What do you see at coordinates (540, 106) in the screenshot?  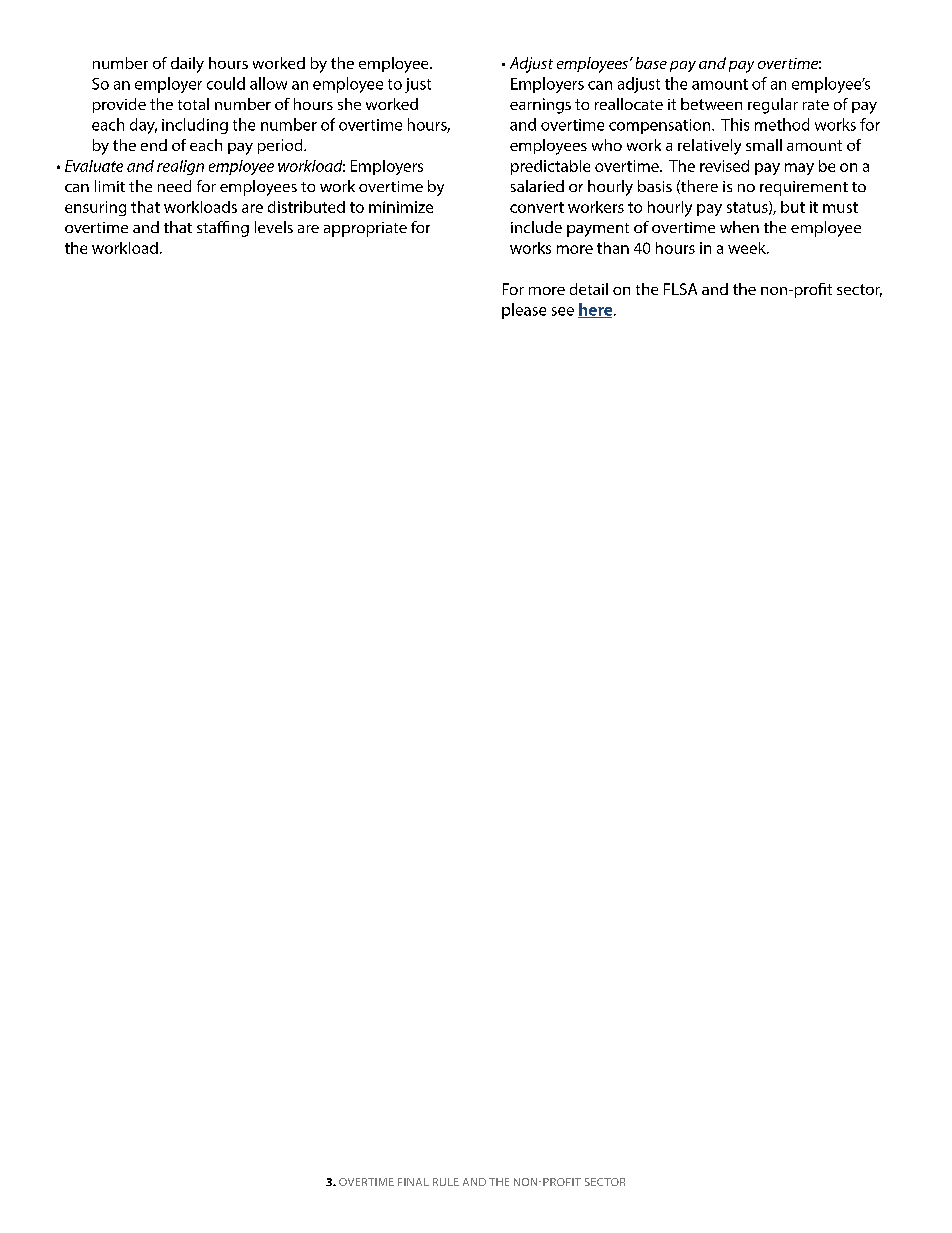 I see `earnings` at bounding box center [540, 106].
